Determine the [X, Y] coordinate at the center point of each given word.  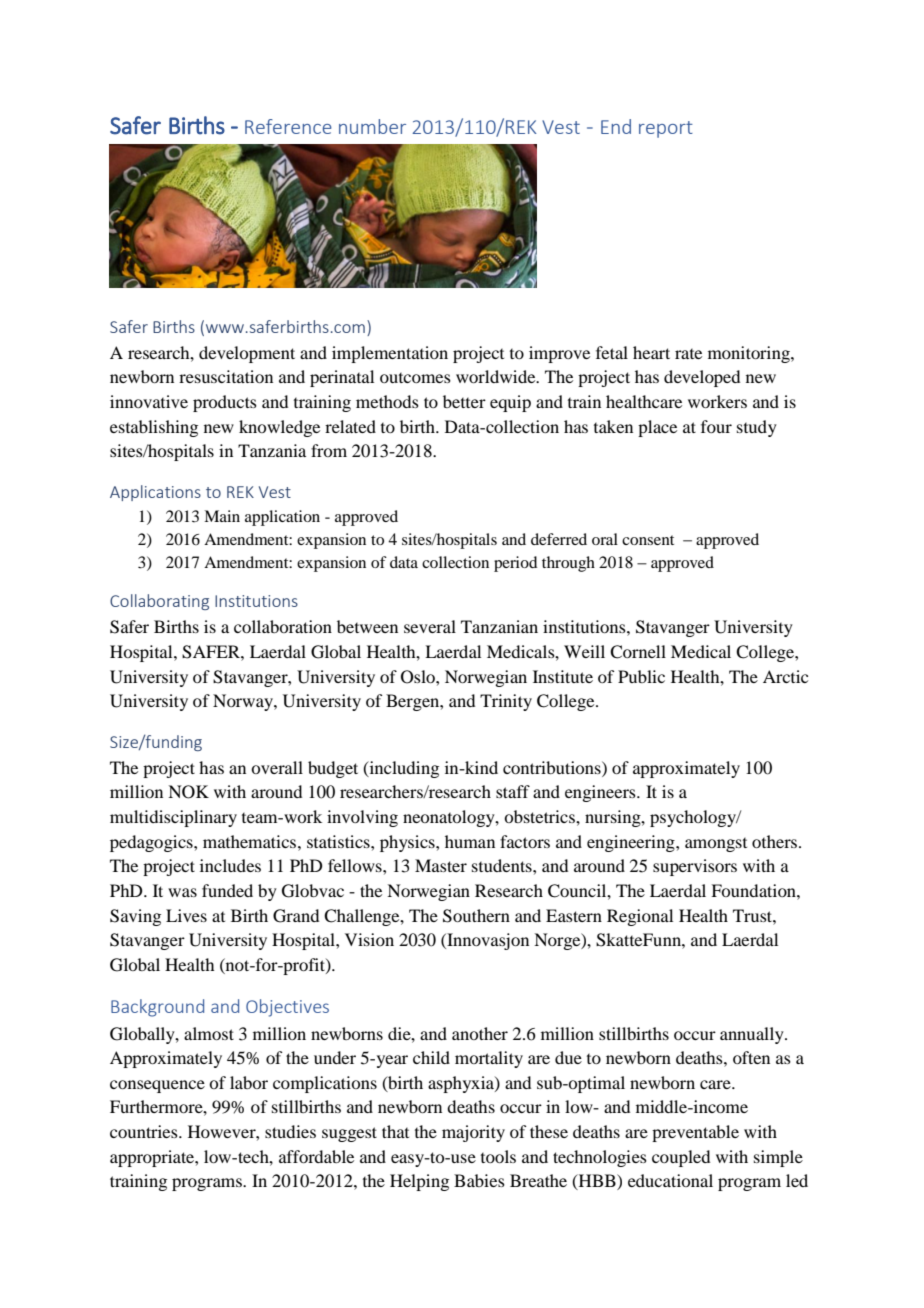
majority [473, 1133]
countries [145, 1131]
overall [277, 767]
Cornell [638, 652]
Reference [288, 126]
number [372, 126]
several [430, 626]
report [666, 129]
